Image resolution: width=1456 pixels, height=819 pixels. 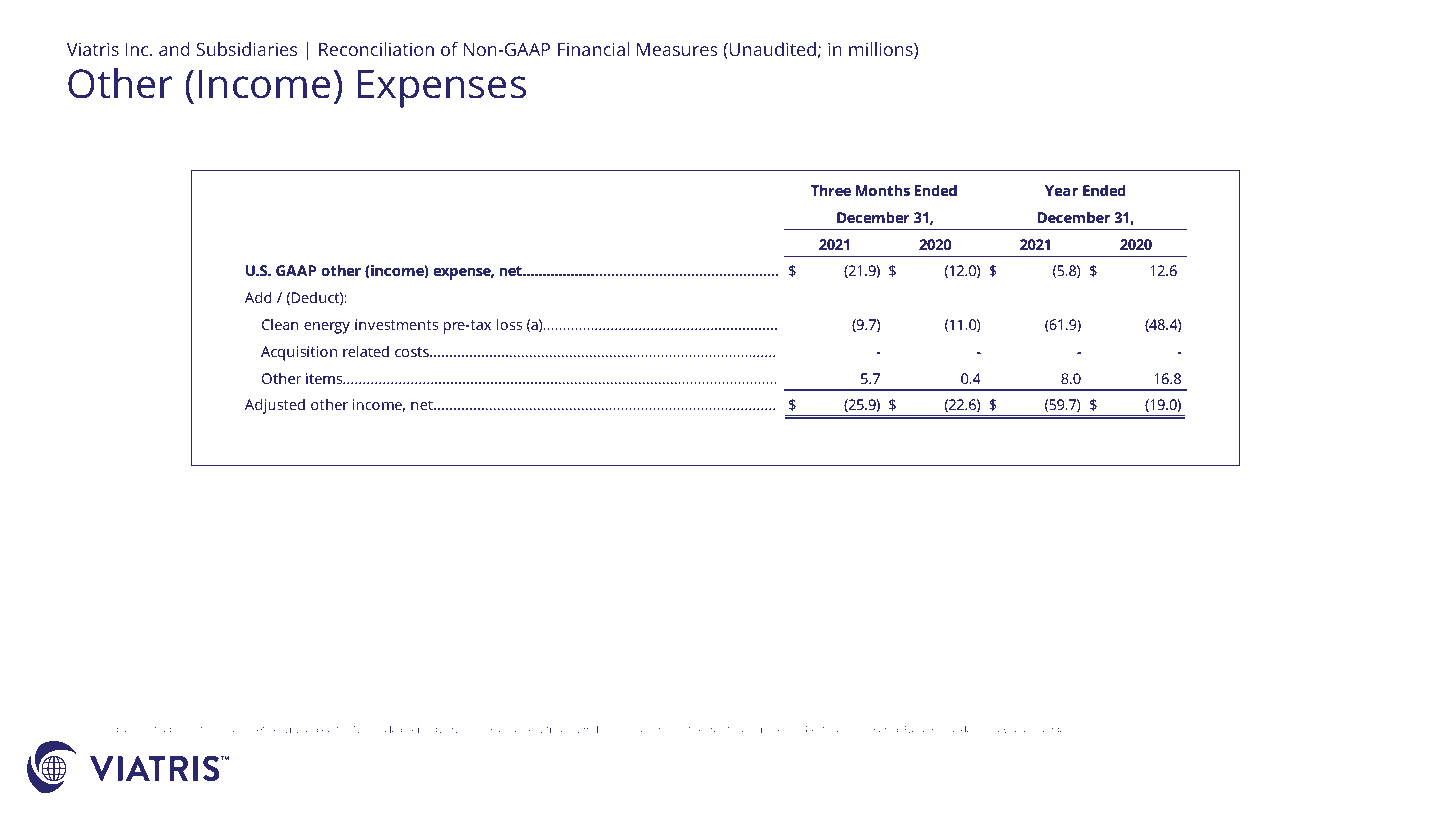 What do you see at coordinates (275, 406) in the screenshot?
I see `Adjusted` at bounding box center [275, 406].
